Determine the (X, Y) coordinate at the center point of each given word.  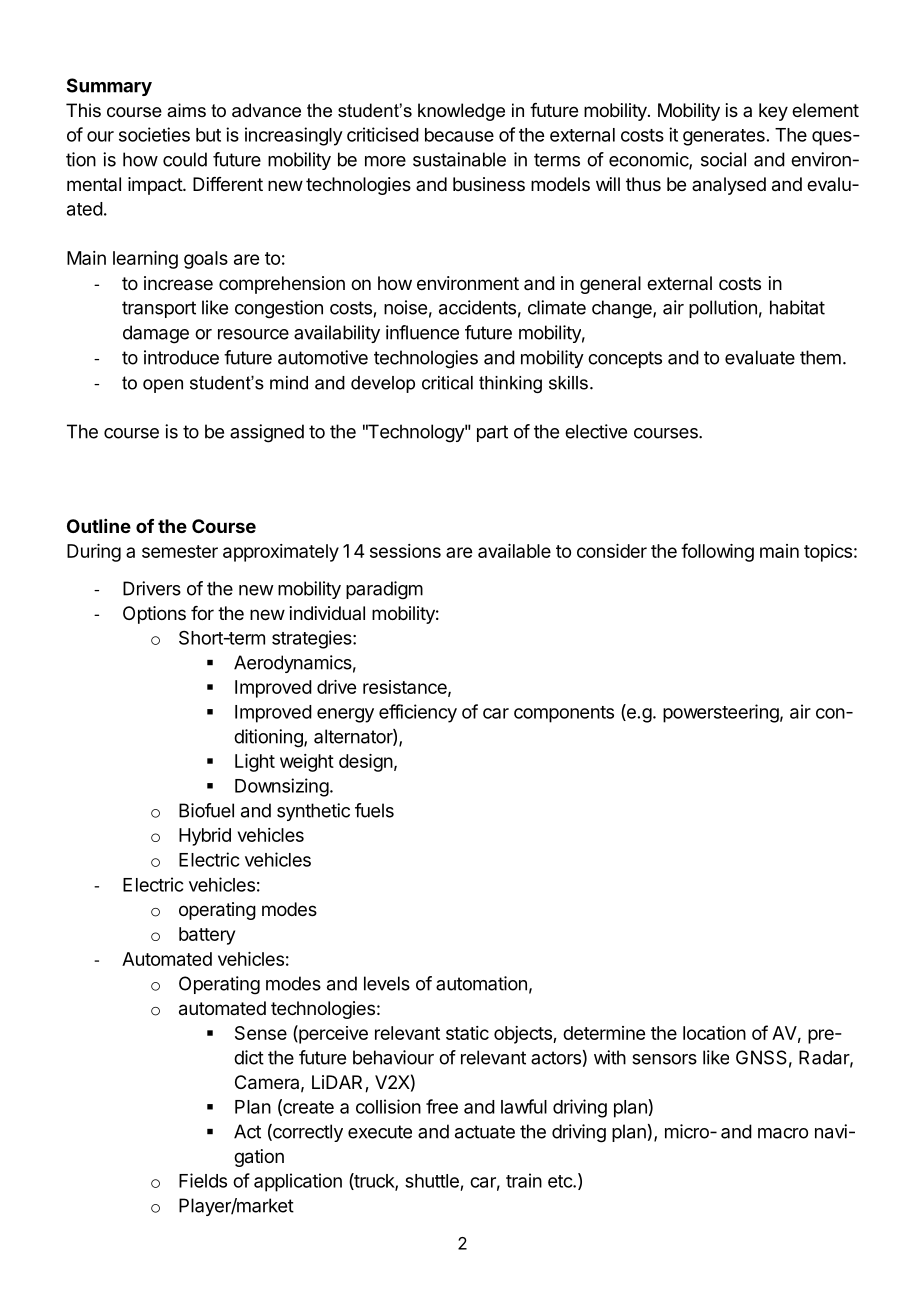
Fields (203, 1180)
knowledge (461, 112)
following (717, 552)
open (163, 386)
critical (447, 383)
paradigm (384, 590)
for (202, 613)
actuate (485, 1132)
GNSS (761, 1057)
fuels (374, 810)
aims (186, 110)
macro (783, 1133)
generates (724, 137)
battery (207, 936)
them (820, 357)
